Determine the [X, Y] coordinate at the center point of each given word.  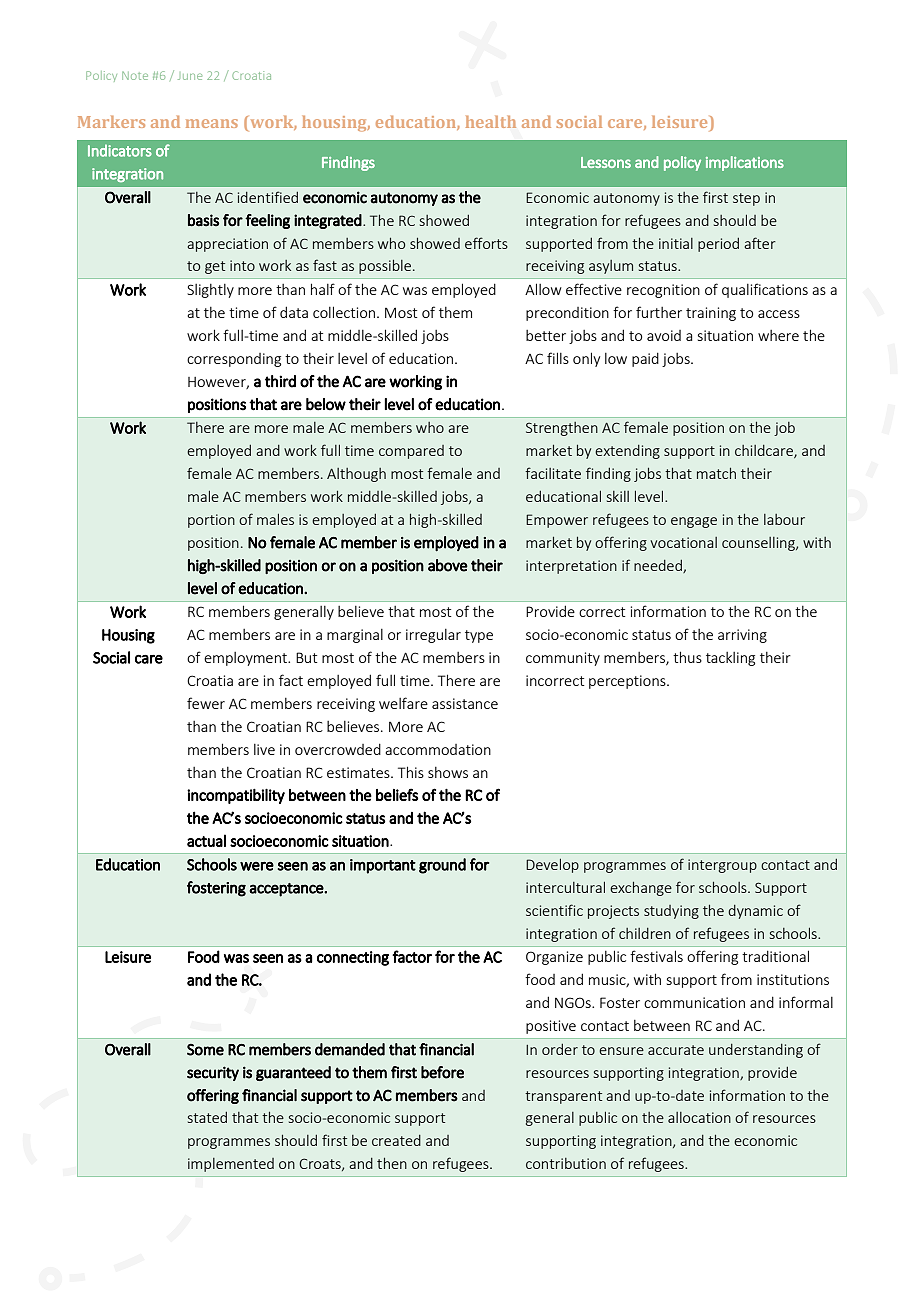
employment [247, 659]
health [491, 122]
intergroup [722, 866]
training [711, 314]
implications [745, 163]
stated [207, 1117]
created [396, 1140]
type [479, 636]
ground [442, 866]
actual [206, 840]
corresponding [234, 360]
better [546, 335]
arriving [742, 636]
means [212, 123]
